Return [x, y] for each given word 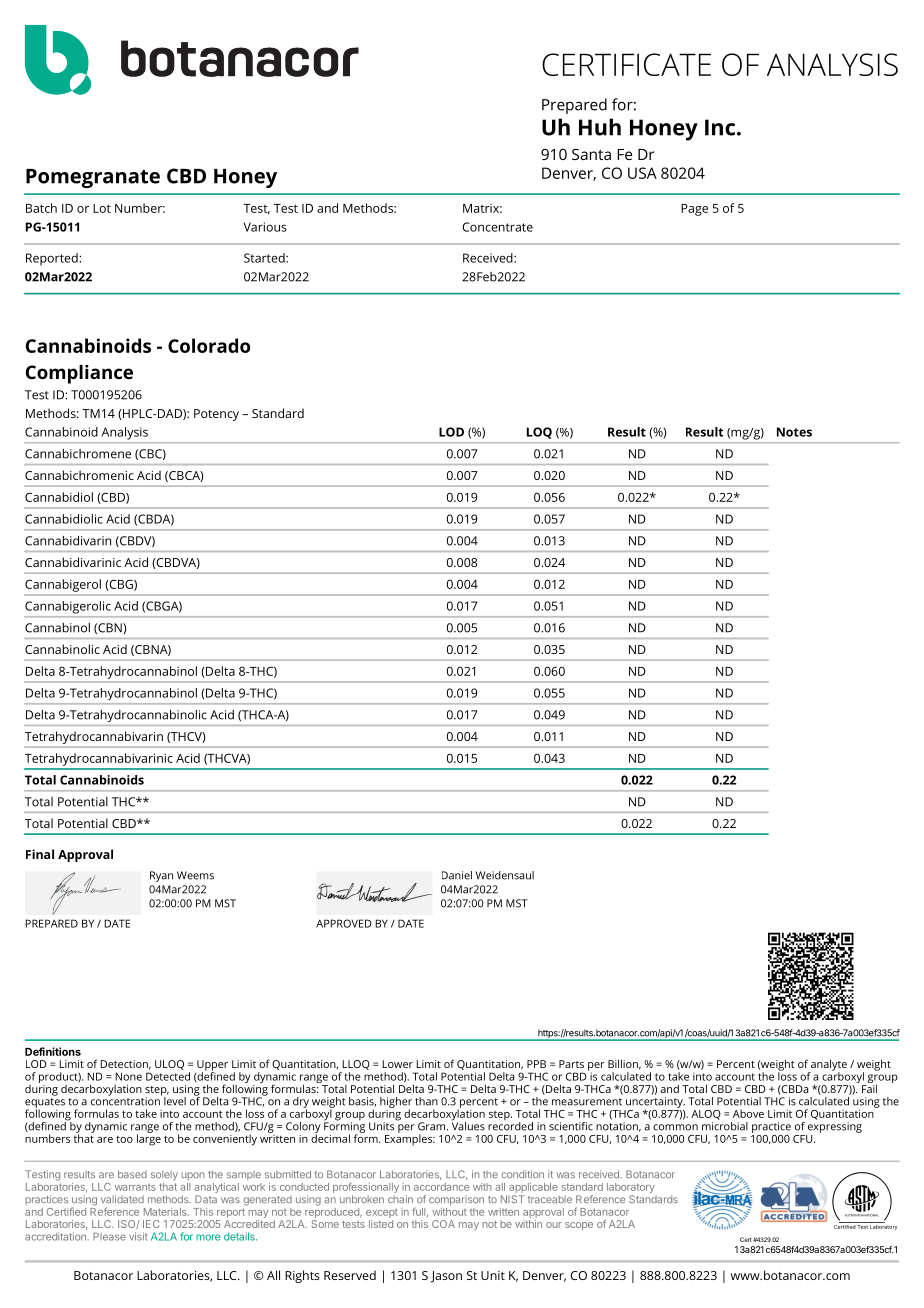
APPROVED [344, 923]
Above [748, 1113]
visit [138, 1236]
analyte [827, 1066]
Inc [720, 127]
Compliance [79, 374]
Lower [398, 1064]
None [129, 1076]
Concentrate [497, 227]
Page [694, 210]
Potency [216, 415]
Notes [794, 432]
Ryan [161, 876]
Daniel [457, 875]
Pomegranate [93, 178]
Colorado [209, 345]
